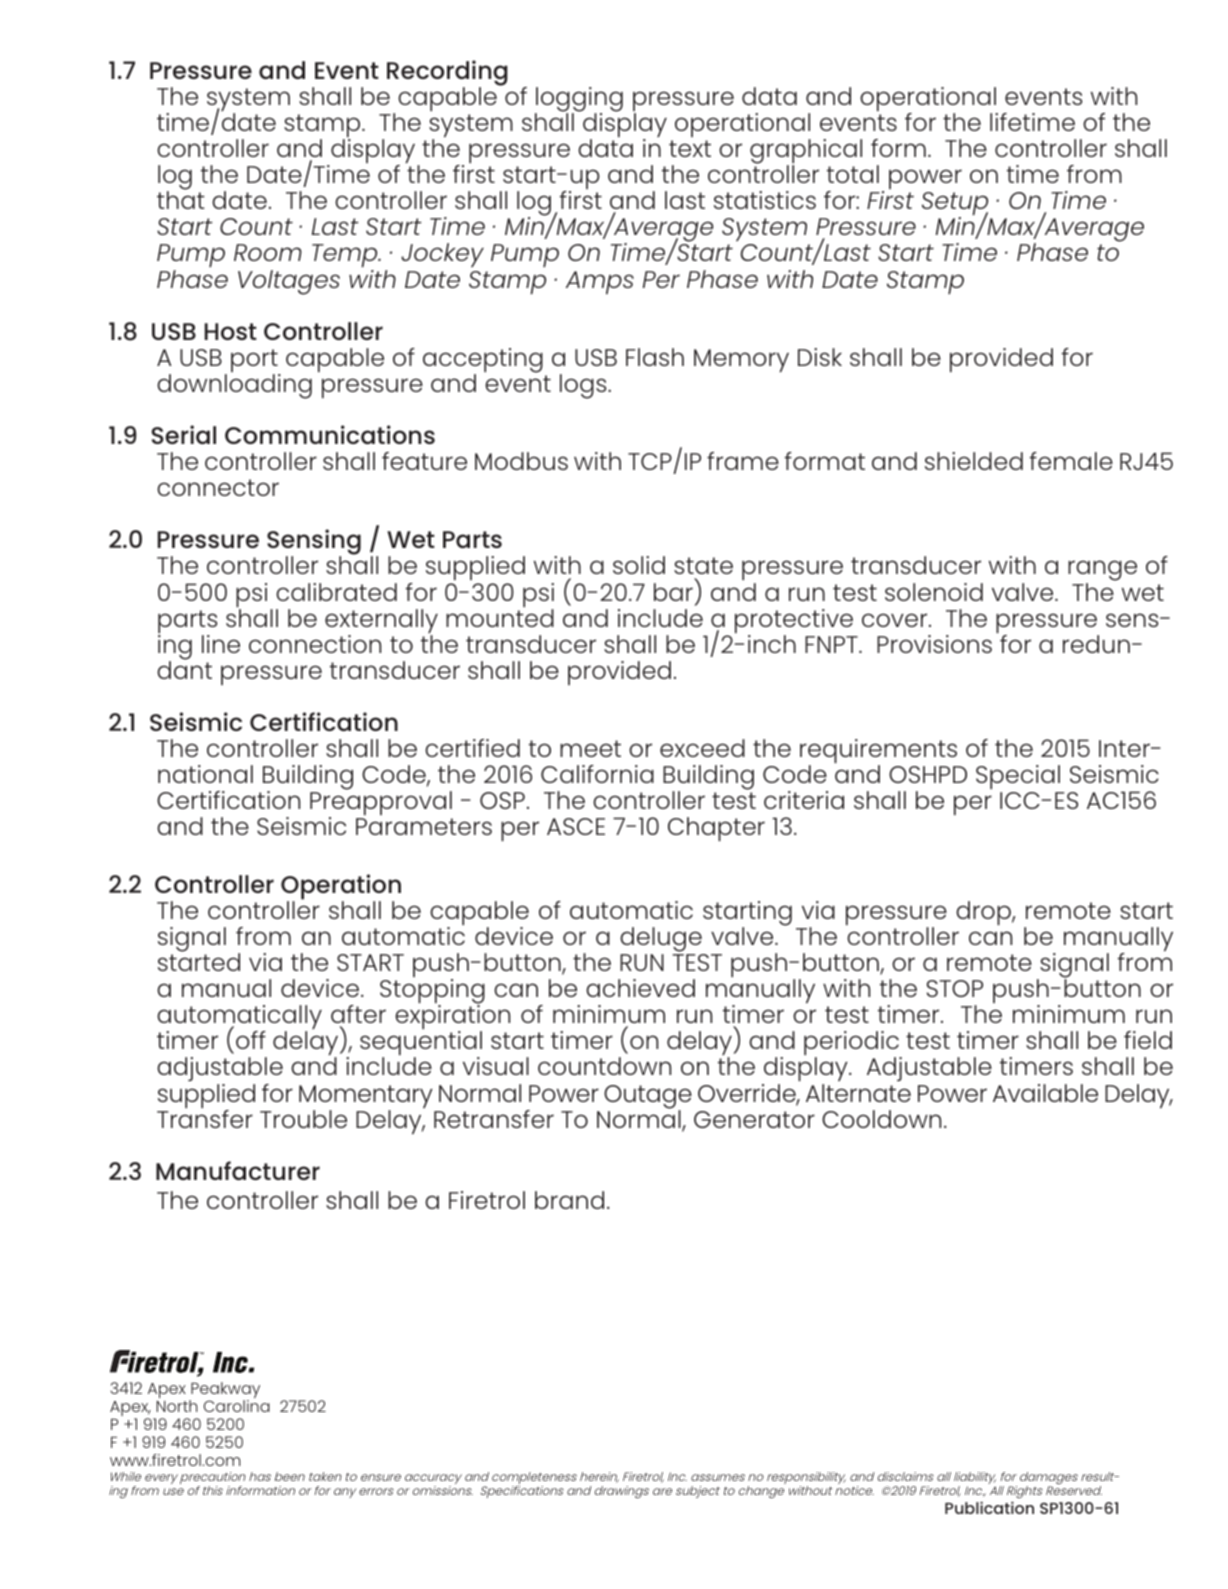 The width and height of the screenshot is (1228, 1589). I want to click on Publication, so click(989, 1507).
